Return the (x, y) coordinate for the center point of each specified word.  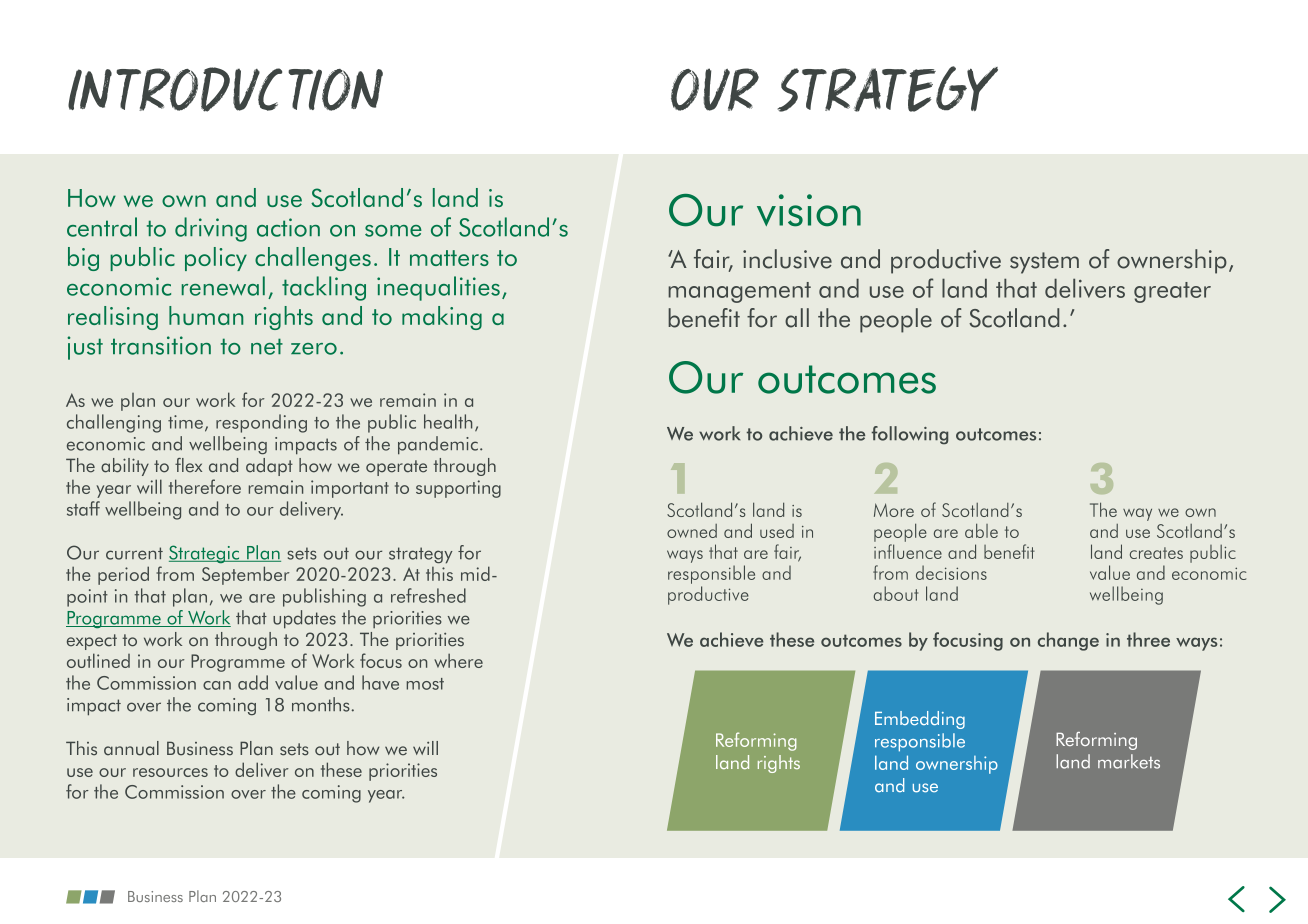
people (896, 320)
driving (211, 229)
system (1044, 263)
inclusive (787, 259)
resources (170, 772)
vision (809, 210)
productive (946, 261)
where (458, 660)
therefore (205, 486)
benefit (704, 318)
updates (304, 619)
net (267, 346)
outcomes (847, 379)
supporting (458, 489)
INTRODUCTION (225, 89)
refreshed (428, 595)
